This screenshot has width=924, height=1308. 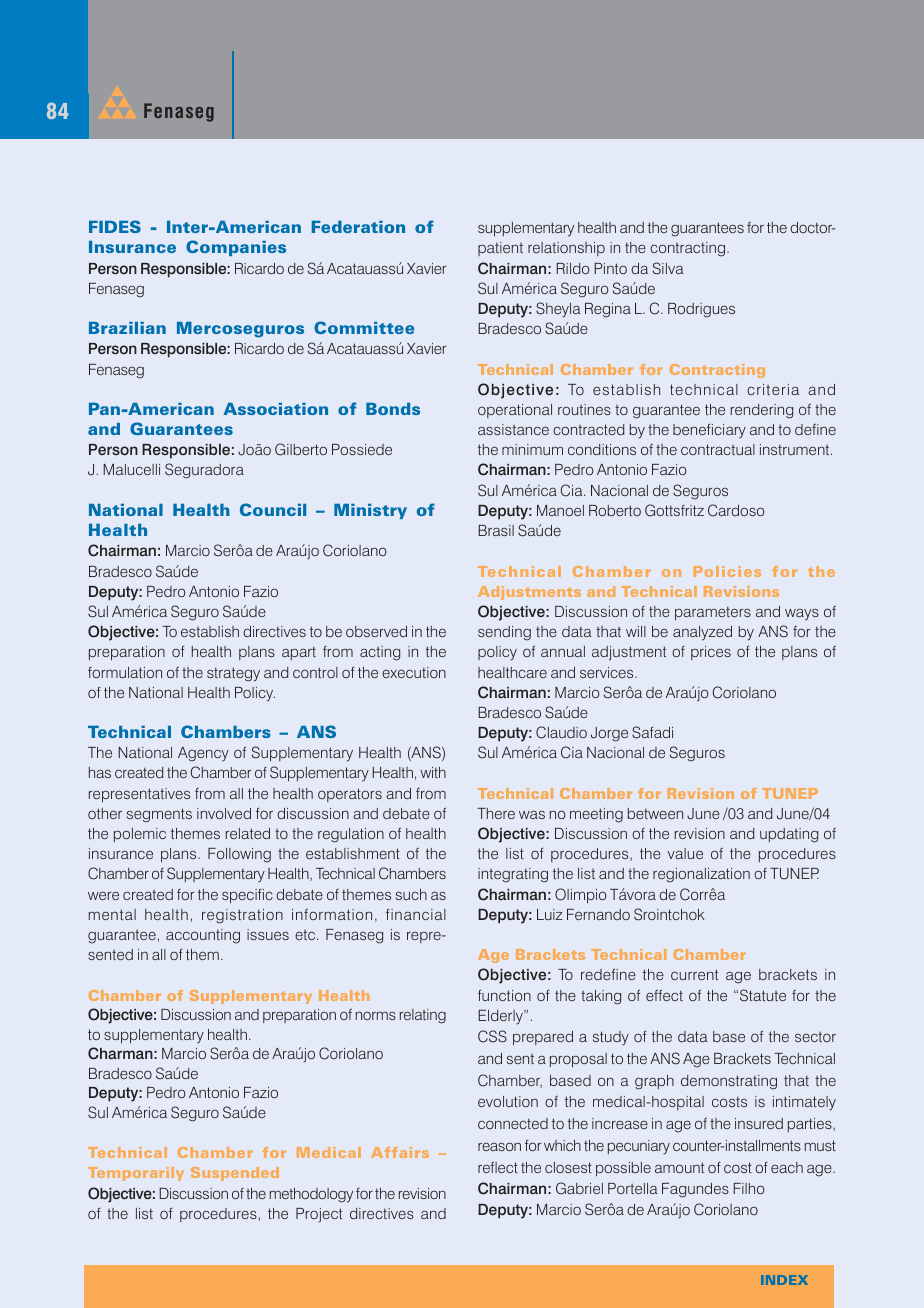 What do you see at coordinates (727, 571) in the screenshot?
I see `Policies` at bounding box center [727, 571].
